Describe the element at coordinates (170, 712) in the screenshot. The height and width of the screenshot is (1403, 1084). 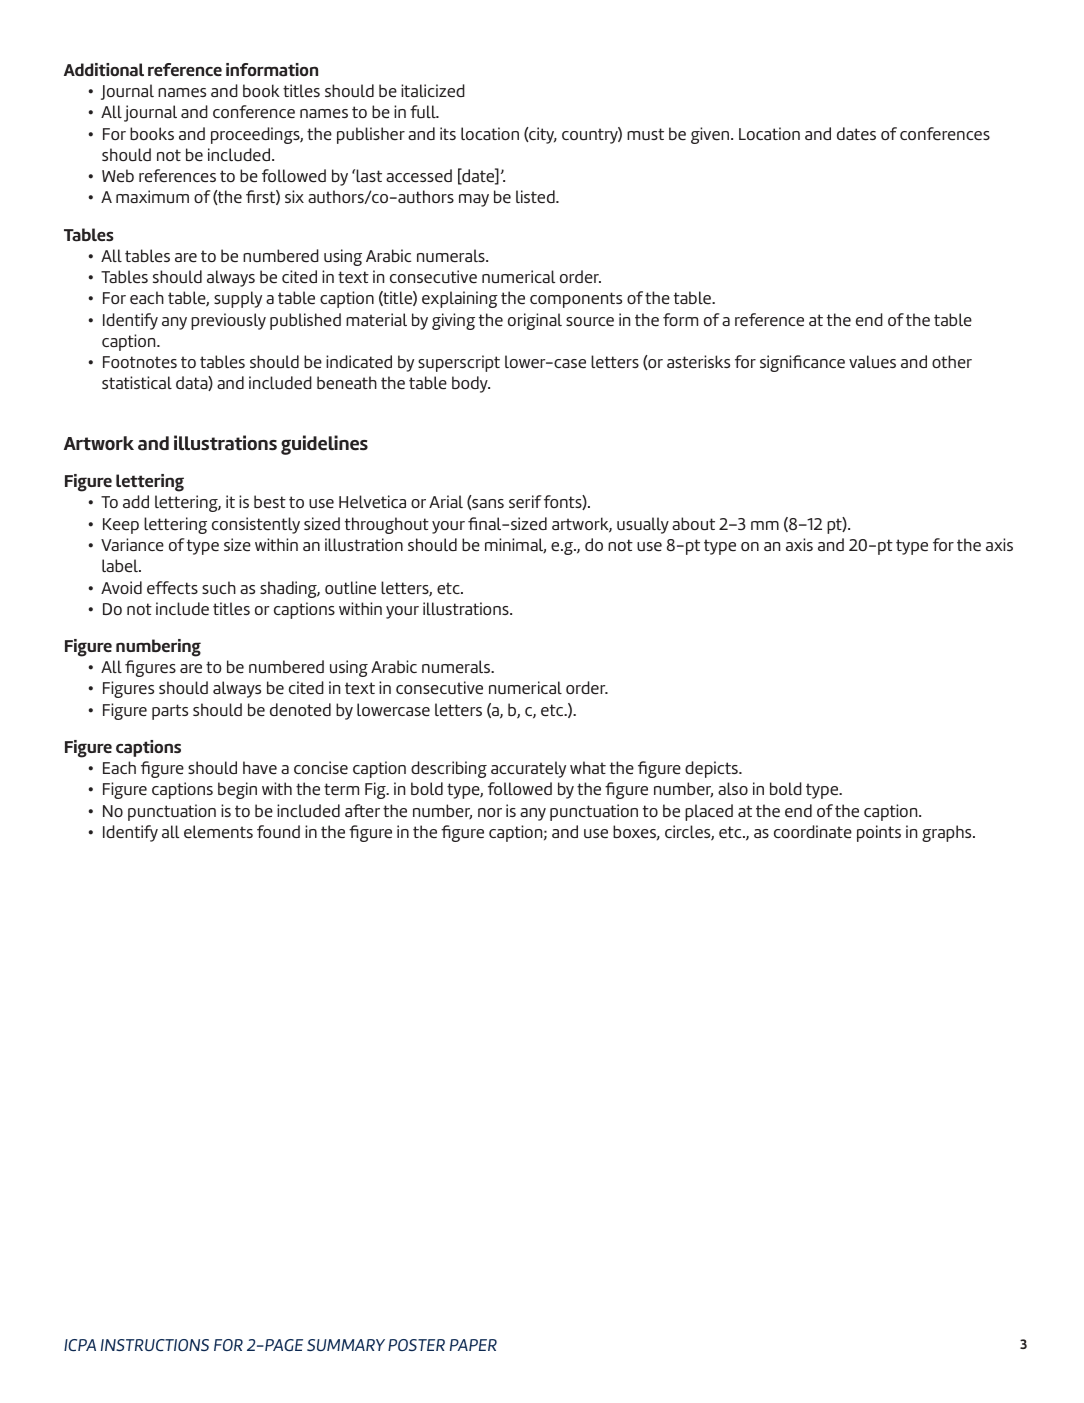
I see `parts` at that location.
